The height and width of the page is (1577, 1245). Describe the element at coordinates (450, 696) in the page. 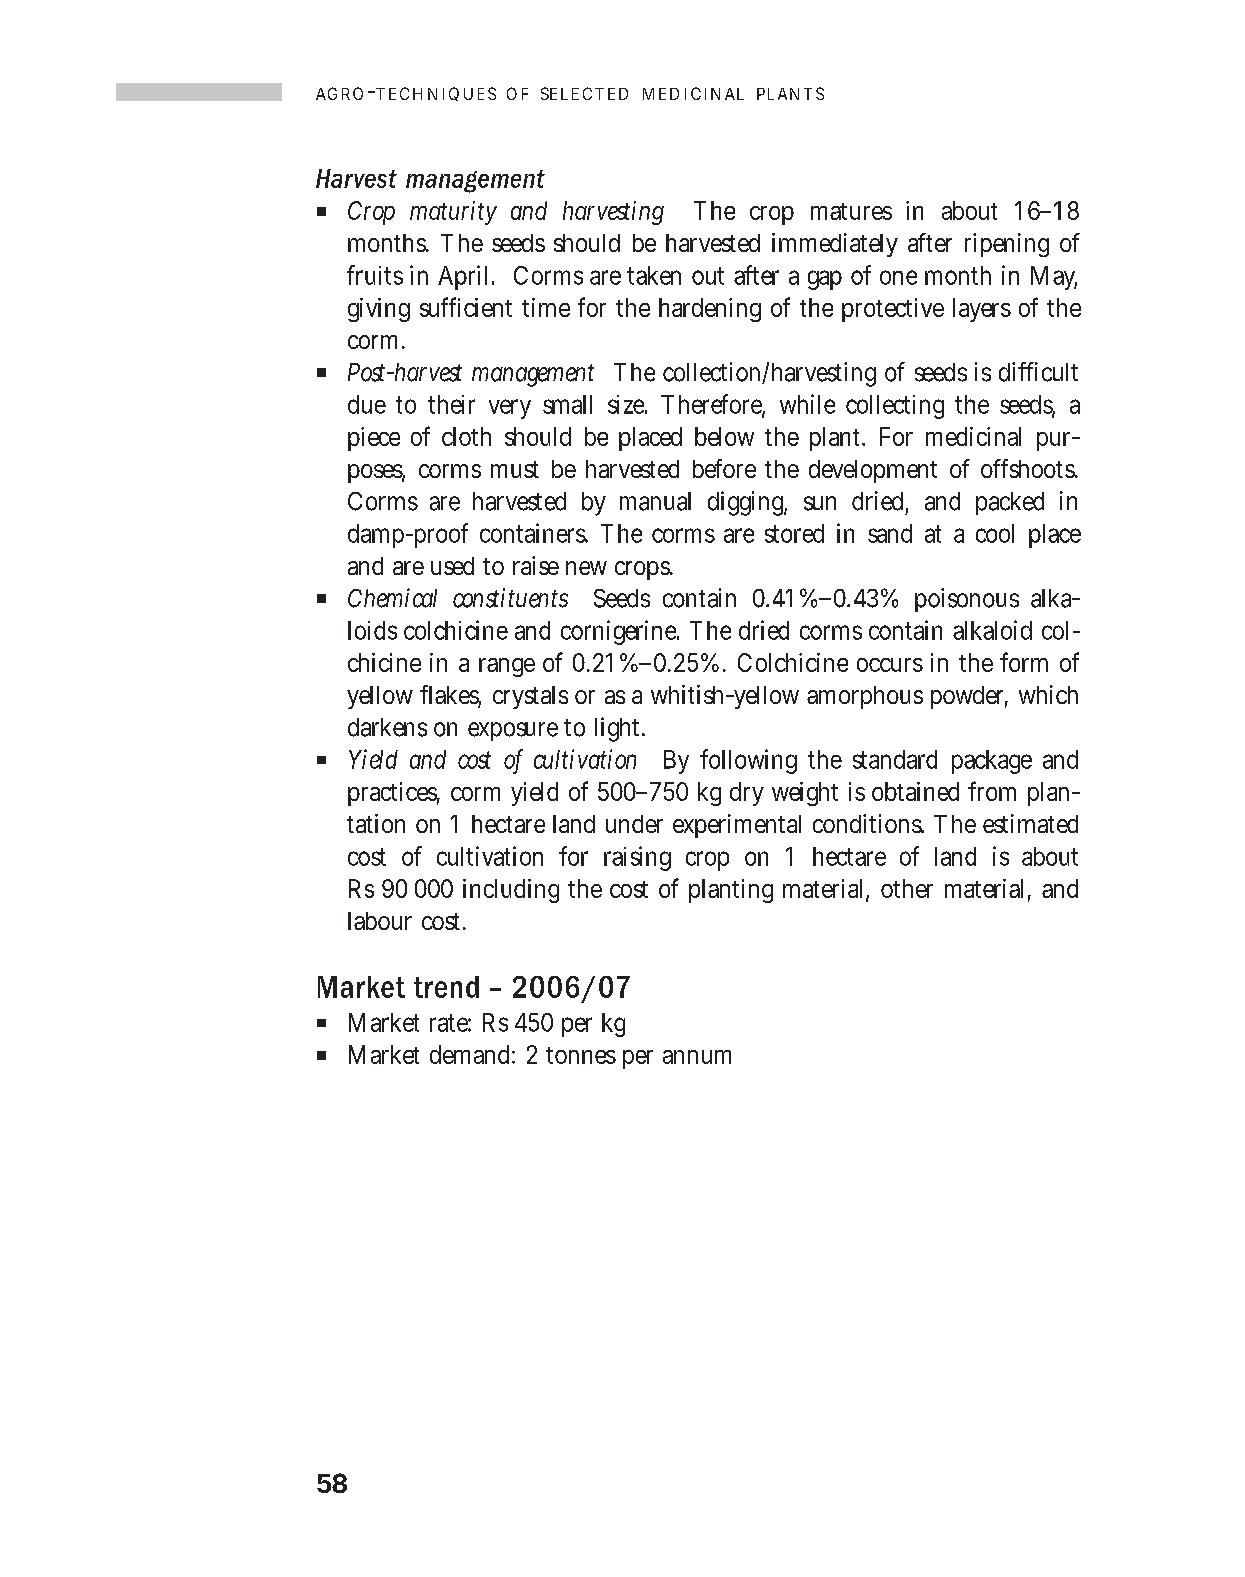

I see `flakes` at that location.
